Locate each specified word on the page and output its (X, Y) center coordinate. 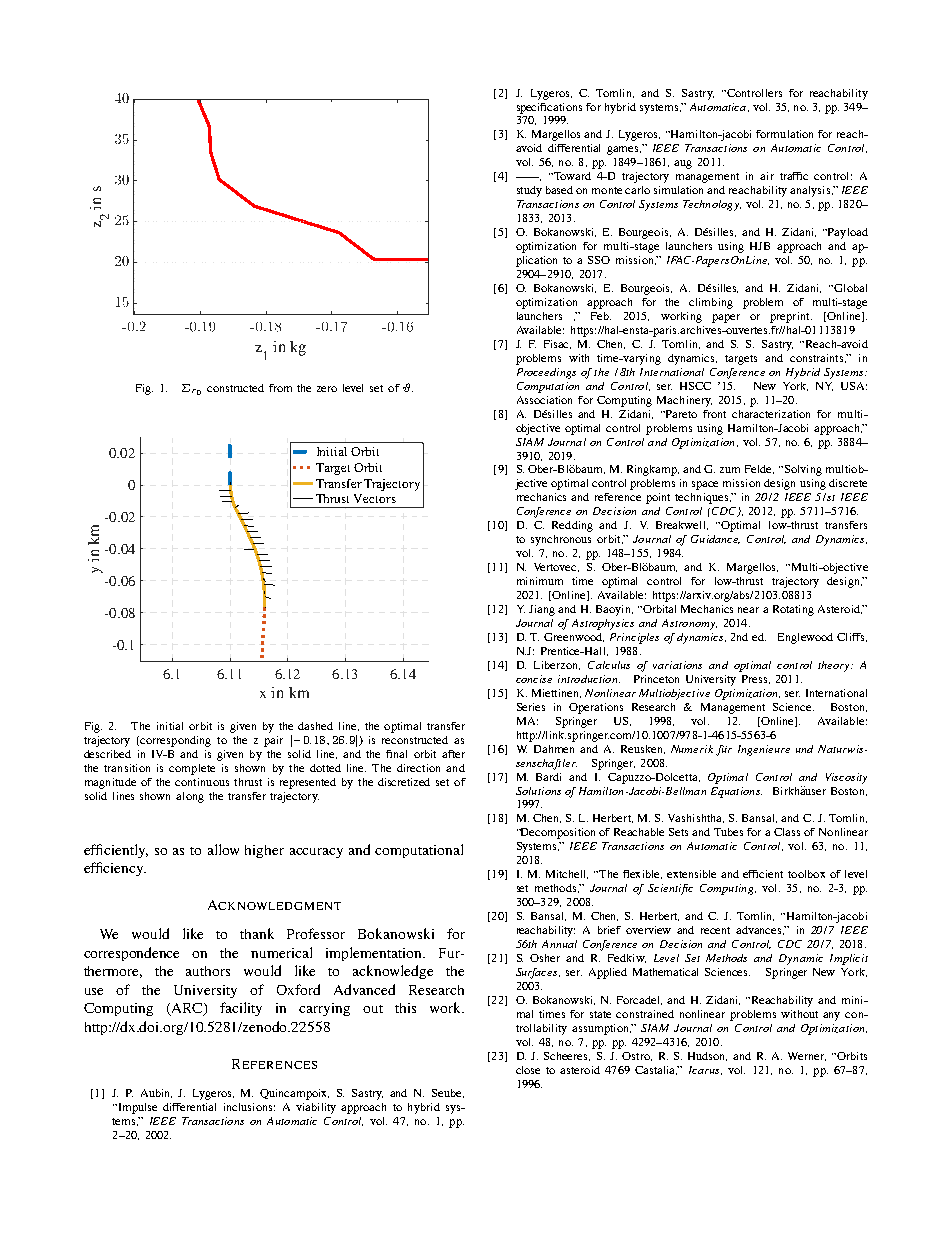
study (529, 191)
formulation (784, 134)
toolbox (806, 874)
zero (327, 389)
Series (531, 707)
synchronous (561, 540)
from (280, 388)
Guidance (715, 539)
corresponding (175, 741)
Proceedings (546, 373)
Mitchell (567, 874)
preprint (791, 317)
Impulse (136, 1108)
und (804, 749)
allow (223, 849)
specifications (549, 108)
